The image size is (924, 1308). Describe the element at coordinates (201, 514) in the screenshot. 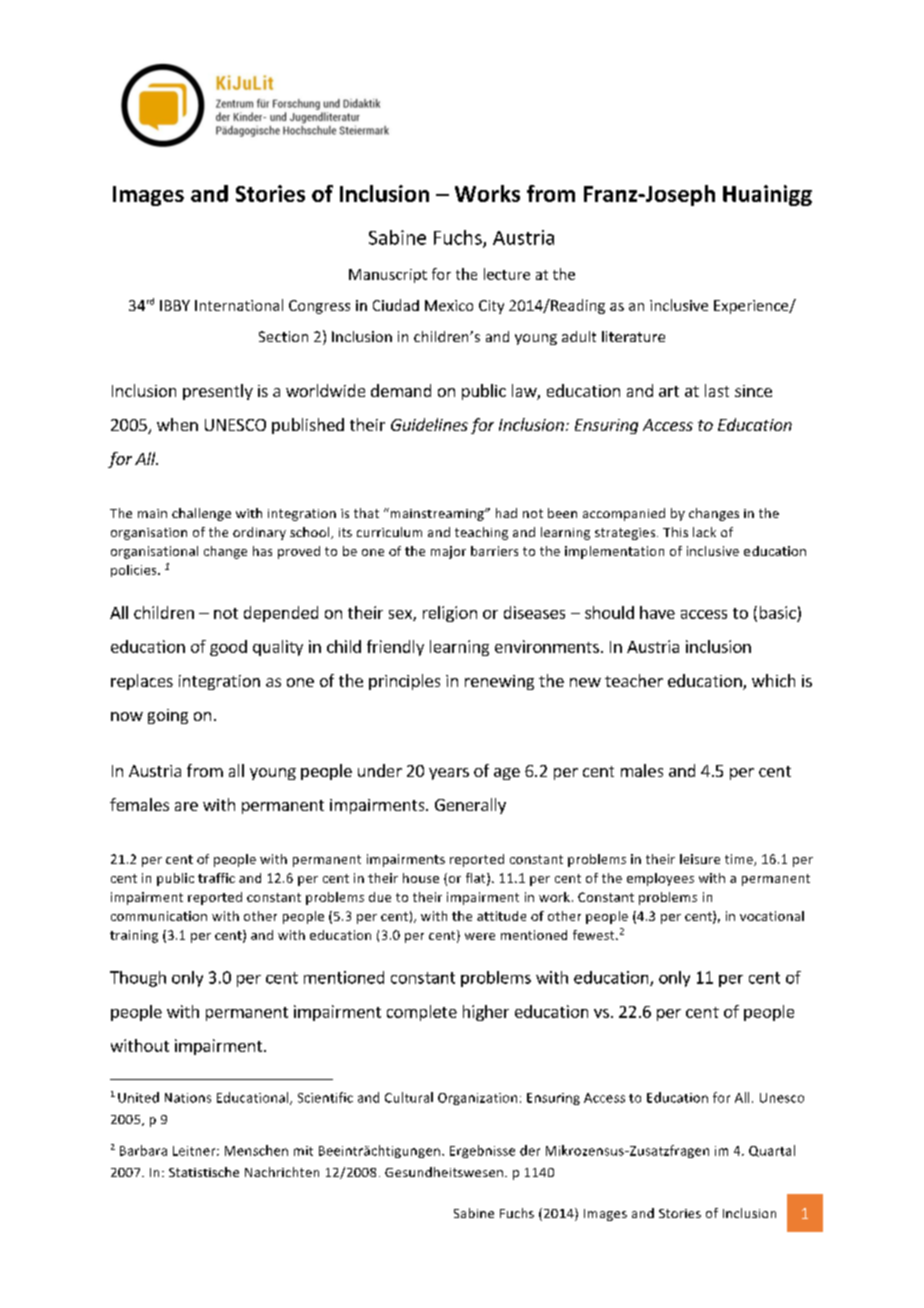

I see `challenge` at that location.
